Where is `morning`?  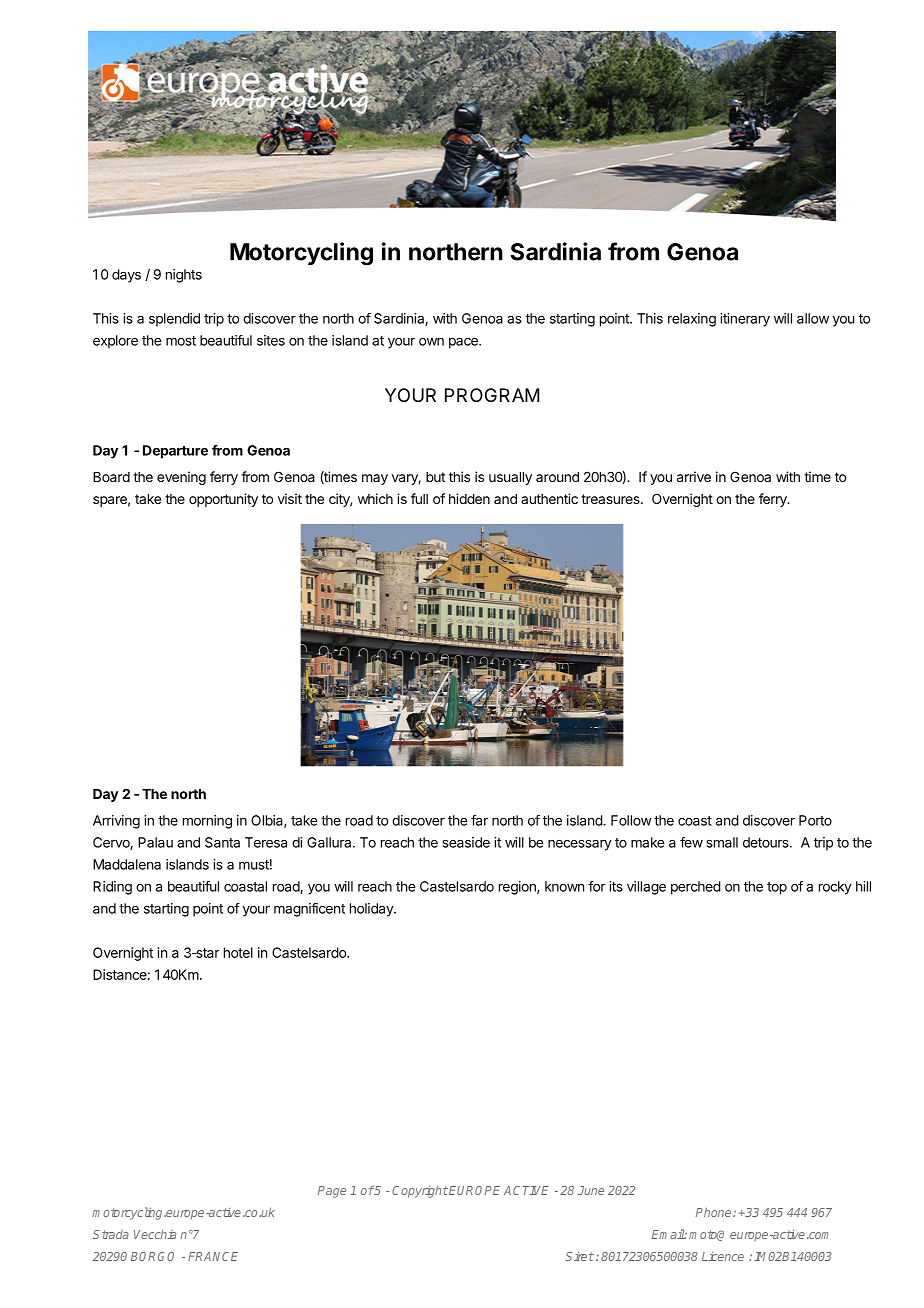 morning is located at coordinates (207, 822).
